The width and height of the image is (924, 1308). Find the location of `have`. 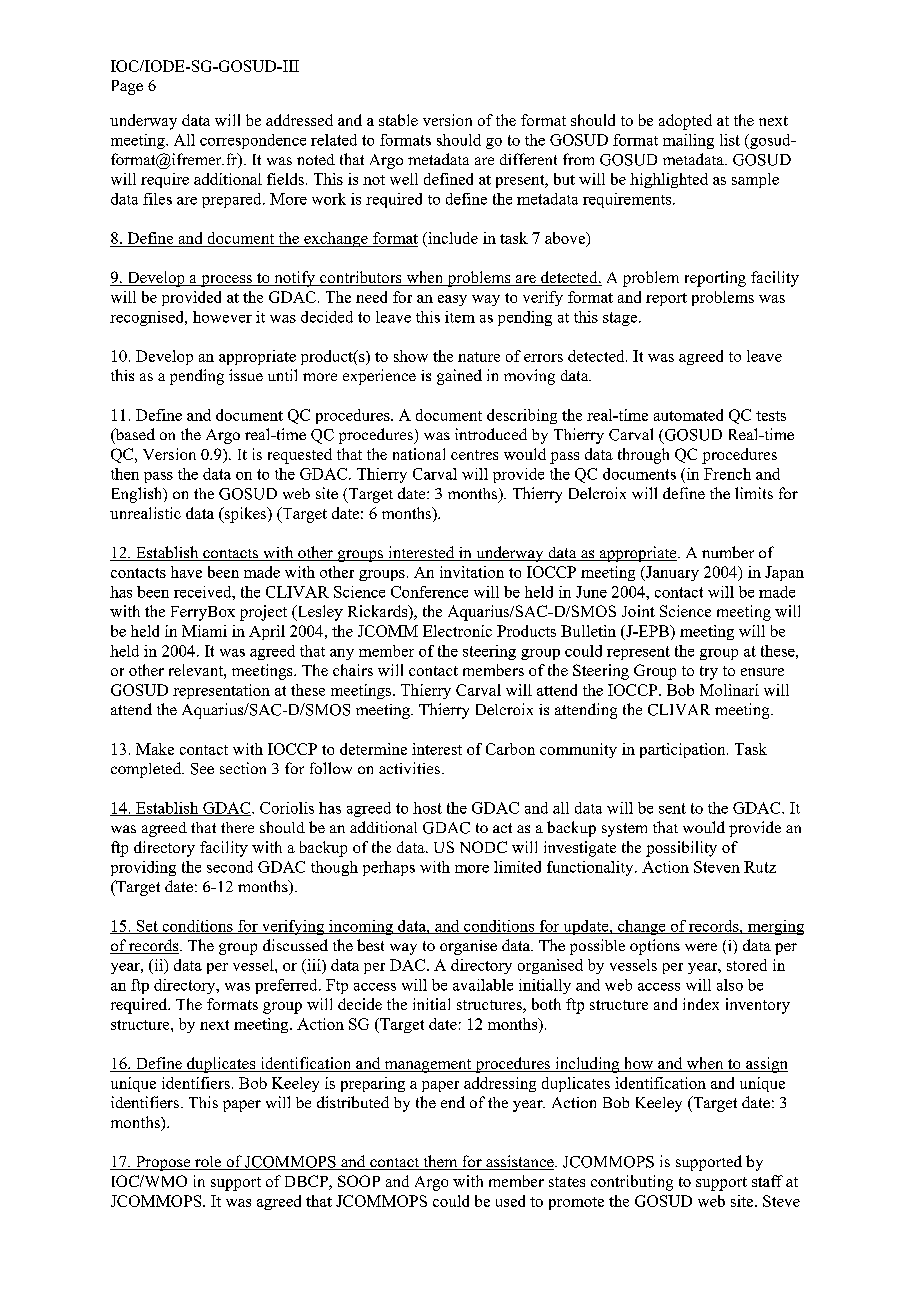

have is located at coordinates (186, 572).
